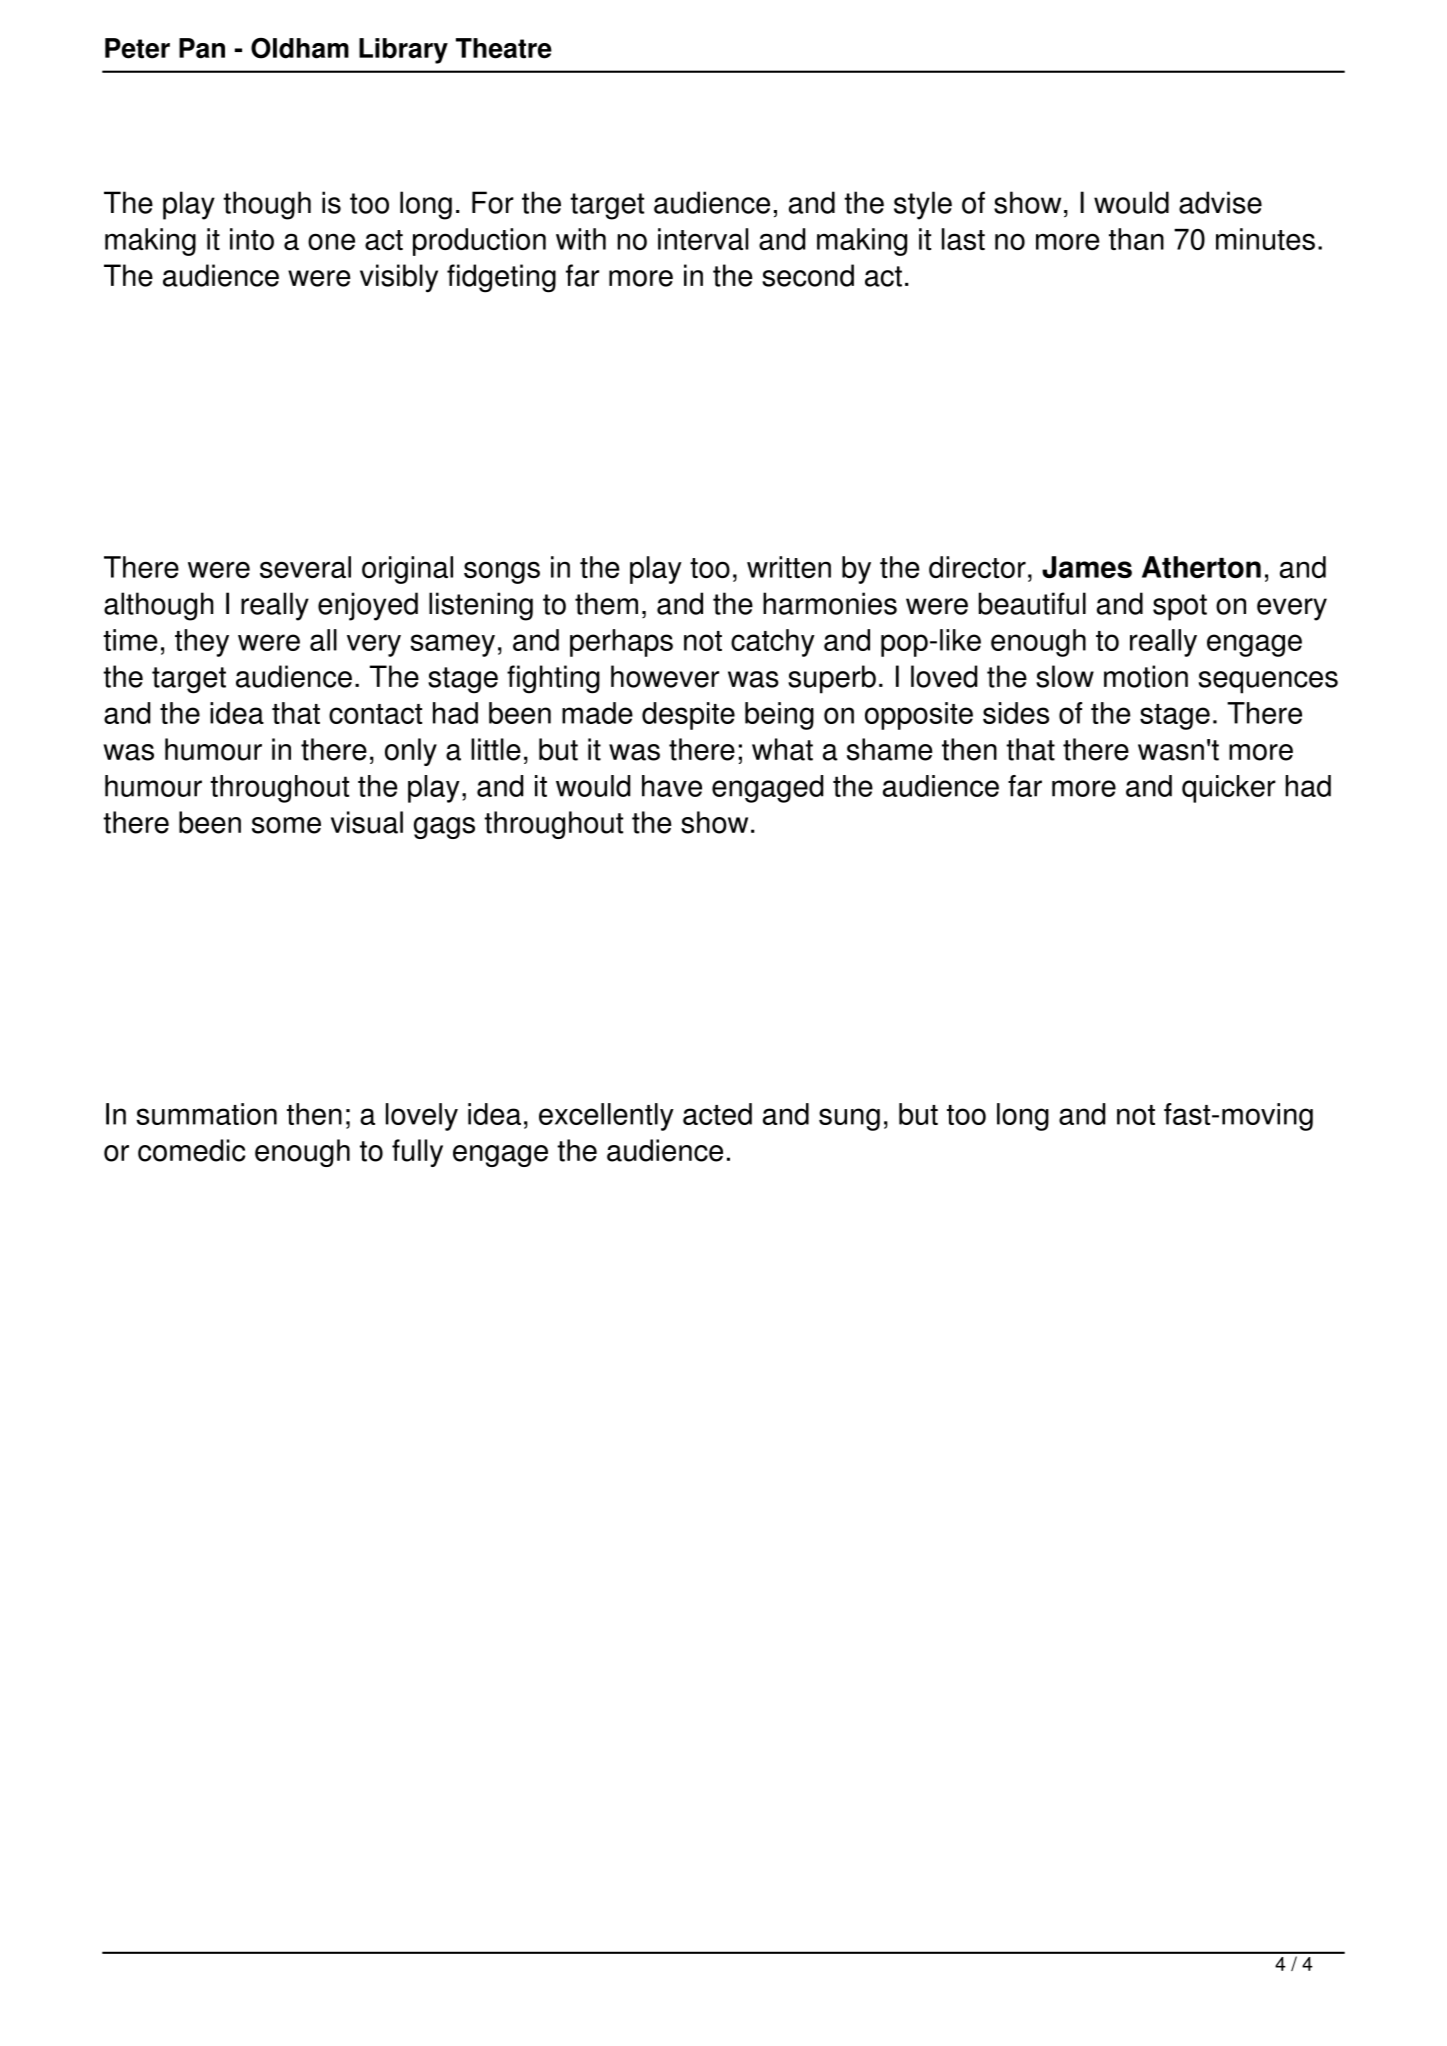 This page has height=2046, width=1447. What do you see at coordinates (286, 825) in the page?
I see `some` at bounding box center [286, 825].
